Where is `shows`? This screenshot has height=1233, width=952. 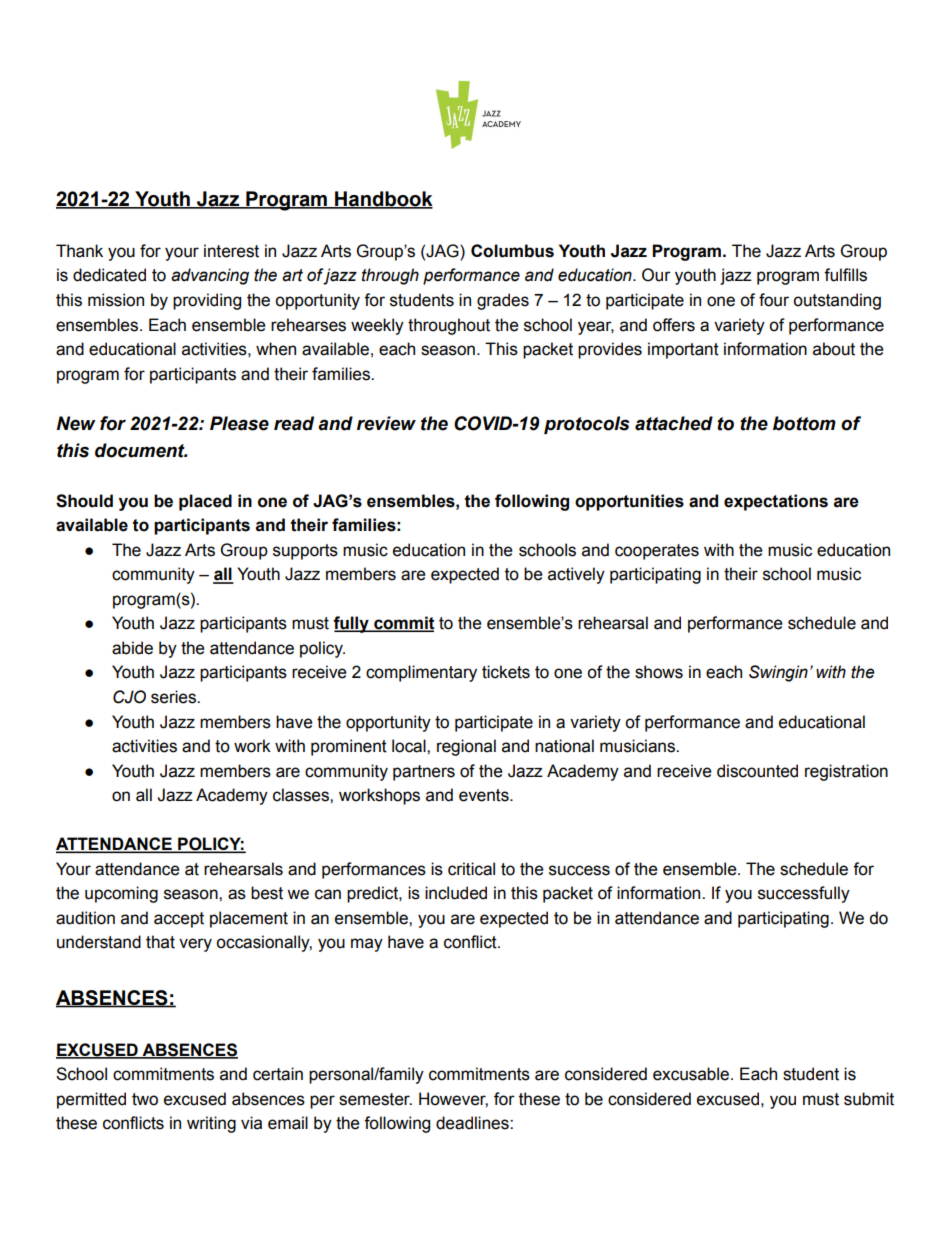 shows is located at coordinates (659, 672).
